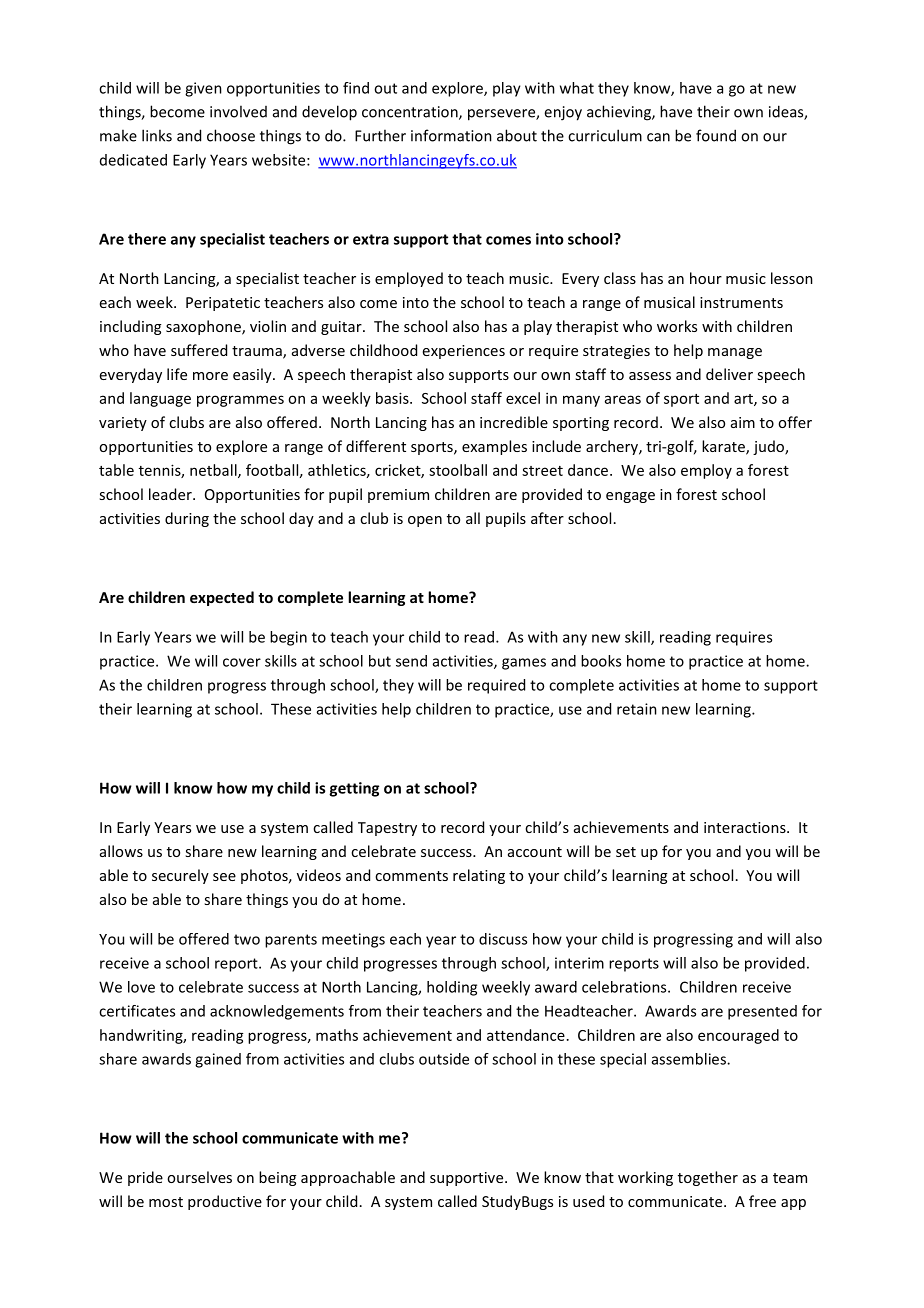  What do you see at coordinates (214, 471) in the page?
I see `netball` at bounding box center [214, 471].
